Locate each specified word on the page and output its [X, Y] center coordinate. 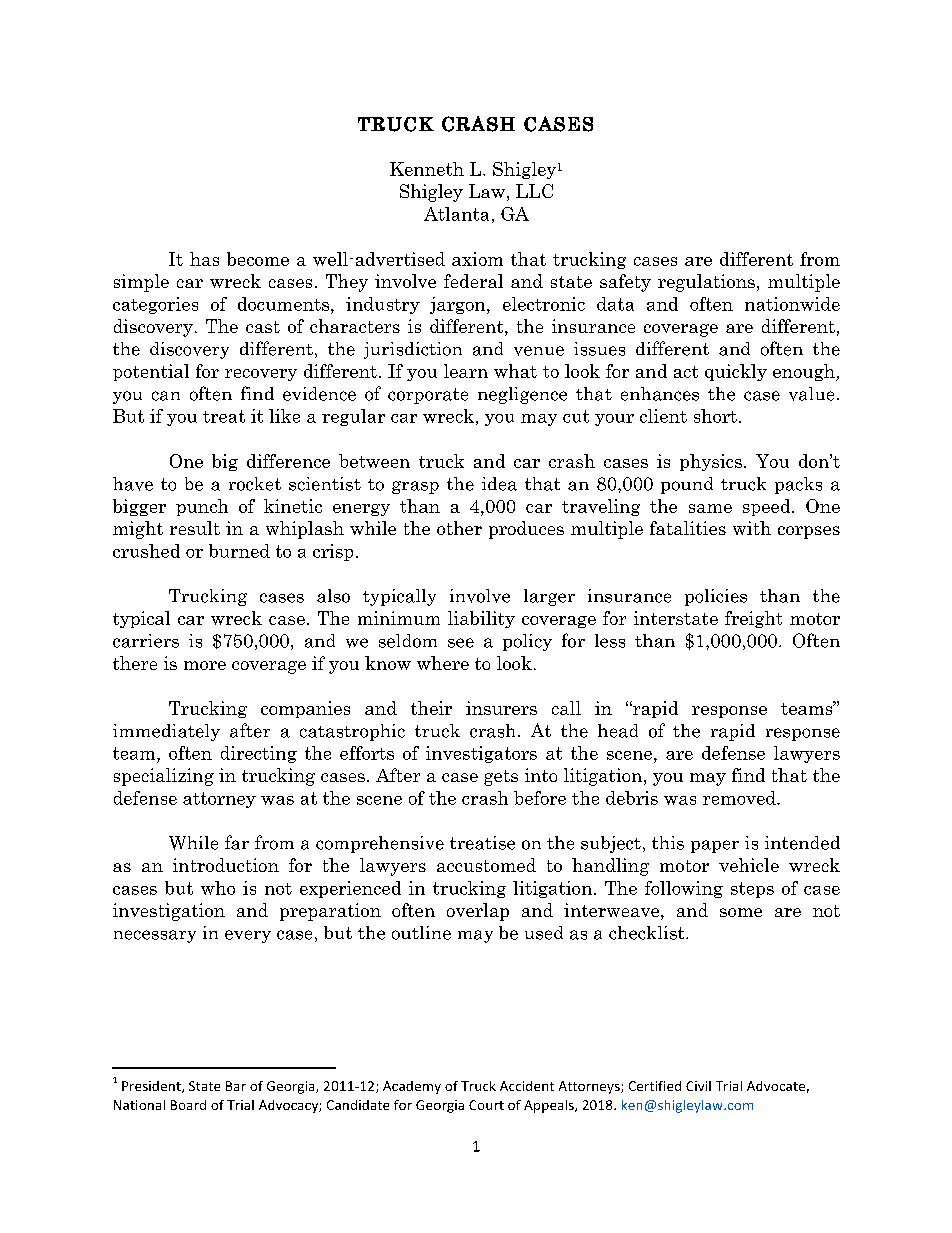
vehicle [749, 865]
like [284, 416]
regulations [706, 283]
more [205, 665]
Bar [236, 1086]
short [715, 416]
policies [716, 597]
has [204, 259]
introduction [226, 865]
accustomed [486, 865]
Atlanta [456, 214]
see [461, 643]
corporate [428, 396]
